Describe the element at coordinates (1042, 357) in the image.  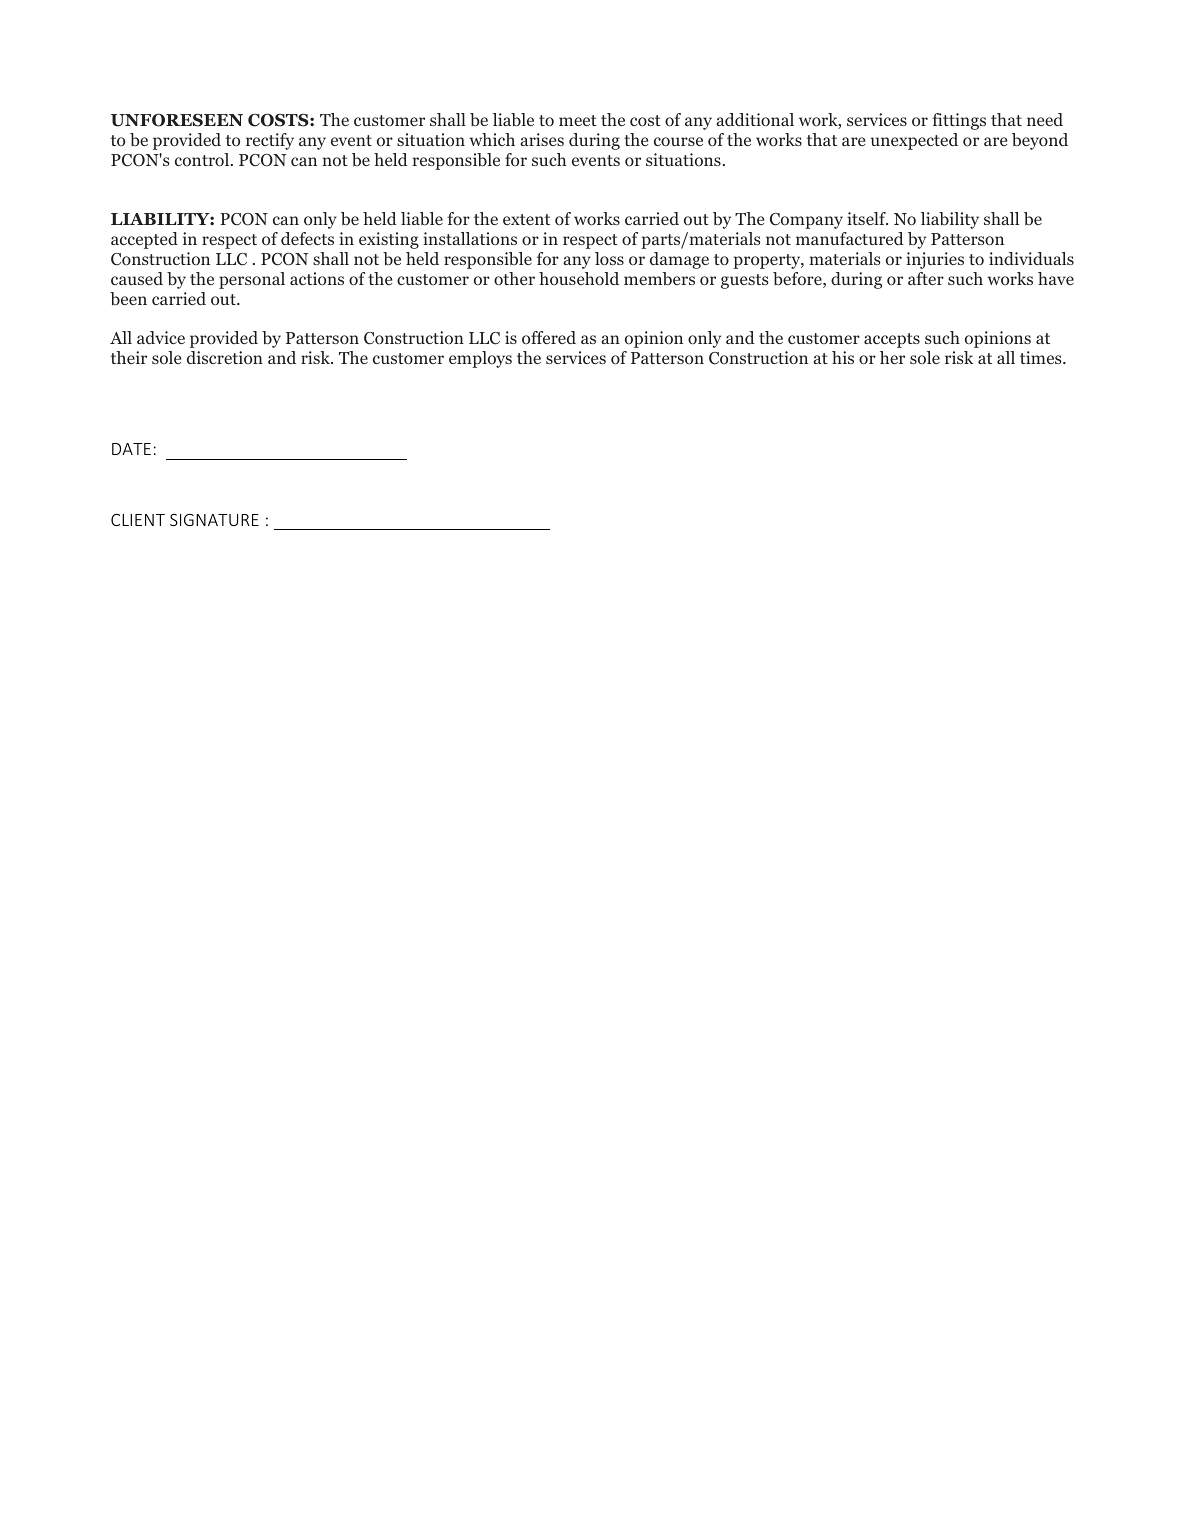
I see `times` at that location.
